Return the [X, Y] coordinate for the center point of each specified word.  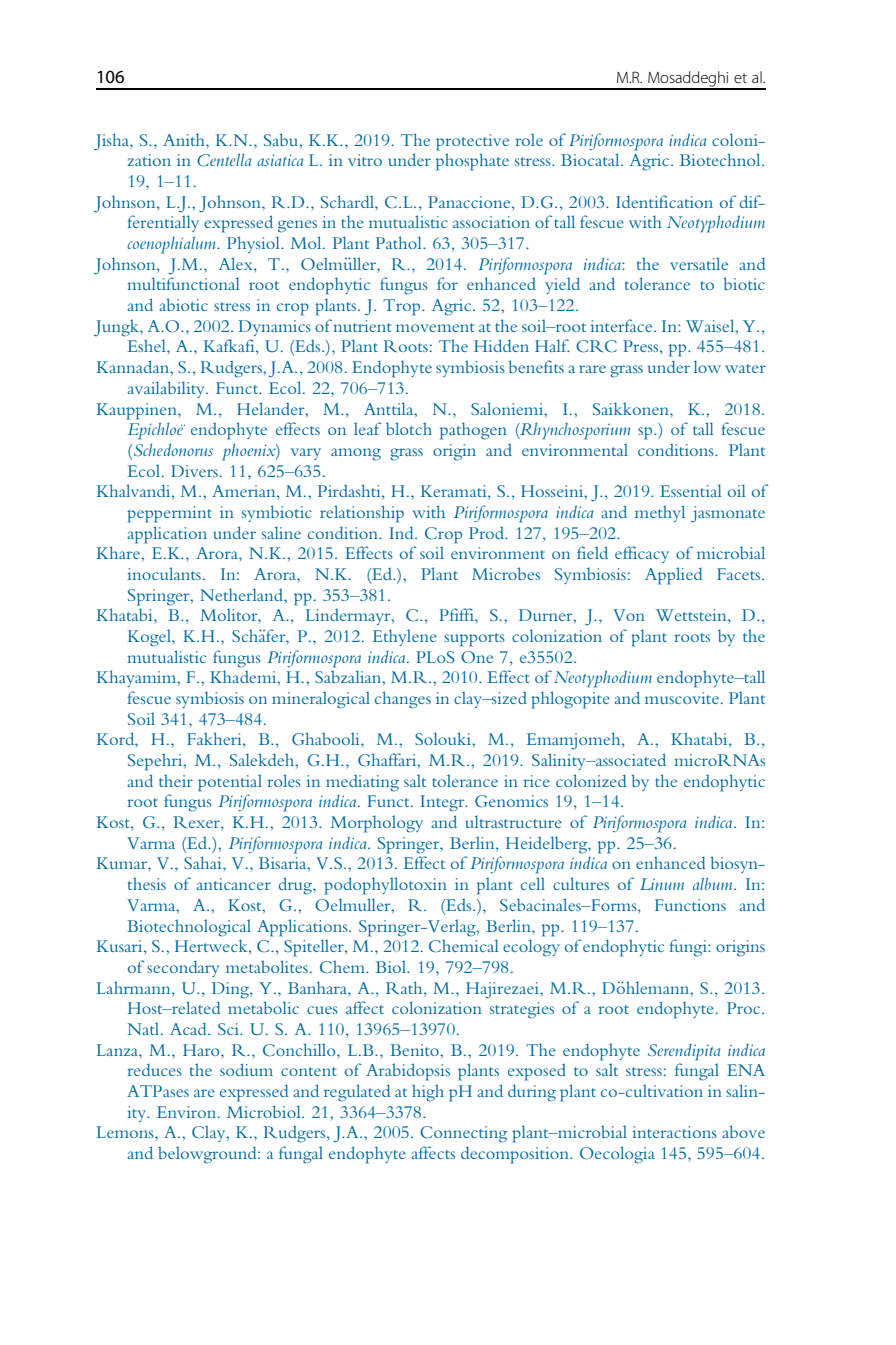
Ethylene [404, 637]
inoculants [164, 573]
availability [167, 389]
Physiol [254, 244]
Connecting [463, 1134]
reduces [154, 1069]
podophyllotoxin [385, 886]
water [745, 368]
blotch [409, 428]
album [714, 883]
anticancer [233, 884]
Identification [664, 201]
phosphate [472, 162]
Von [629, 615]
